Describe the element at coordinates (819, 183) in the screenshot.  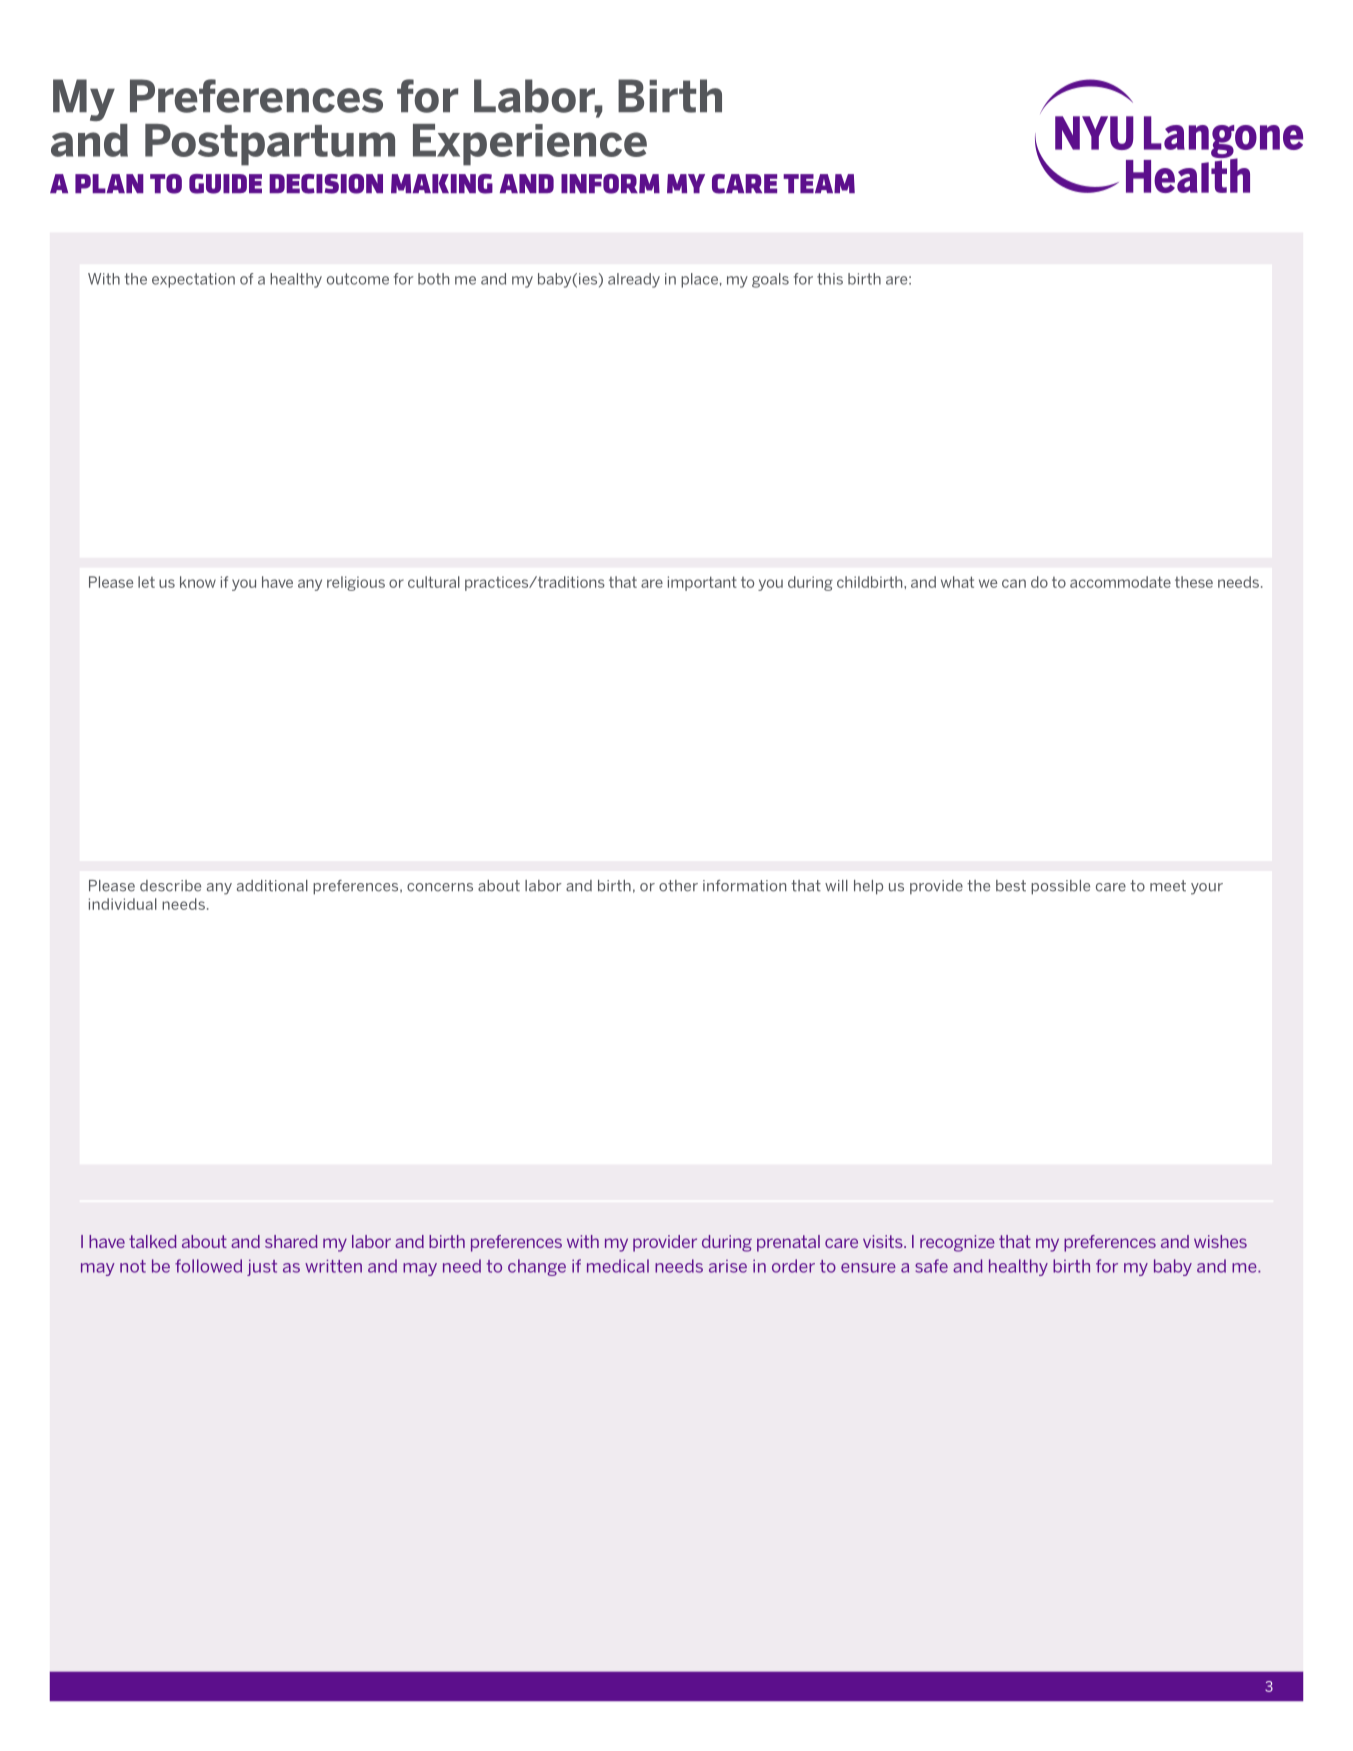
I see `TEAM` at that location.
